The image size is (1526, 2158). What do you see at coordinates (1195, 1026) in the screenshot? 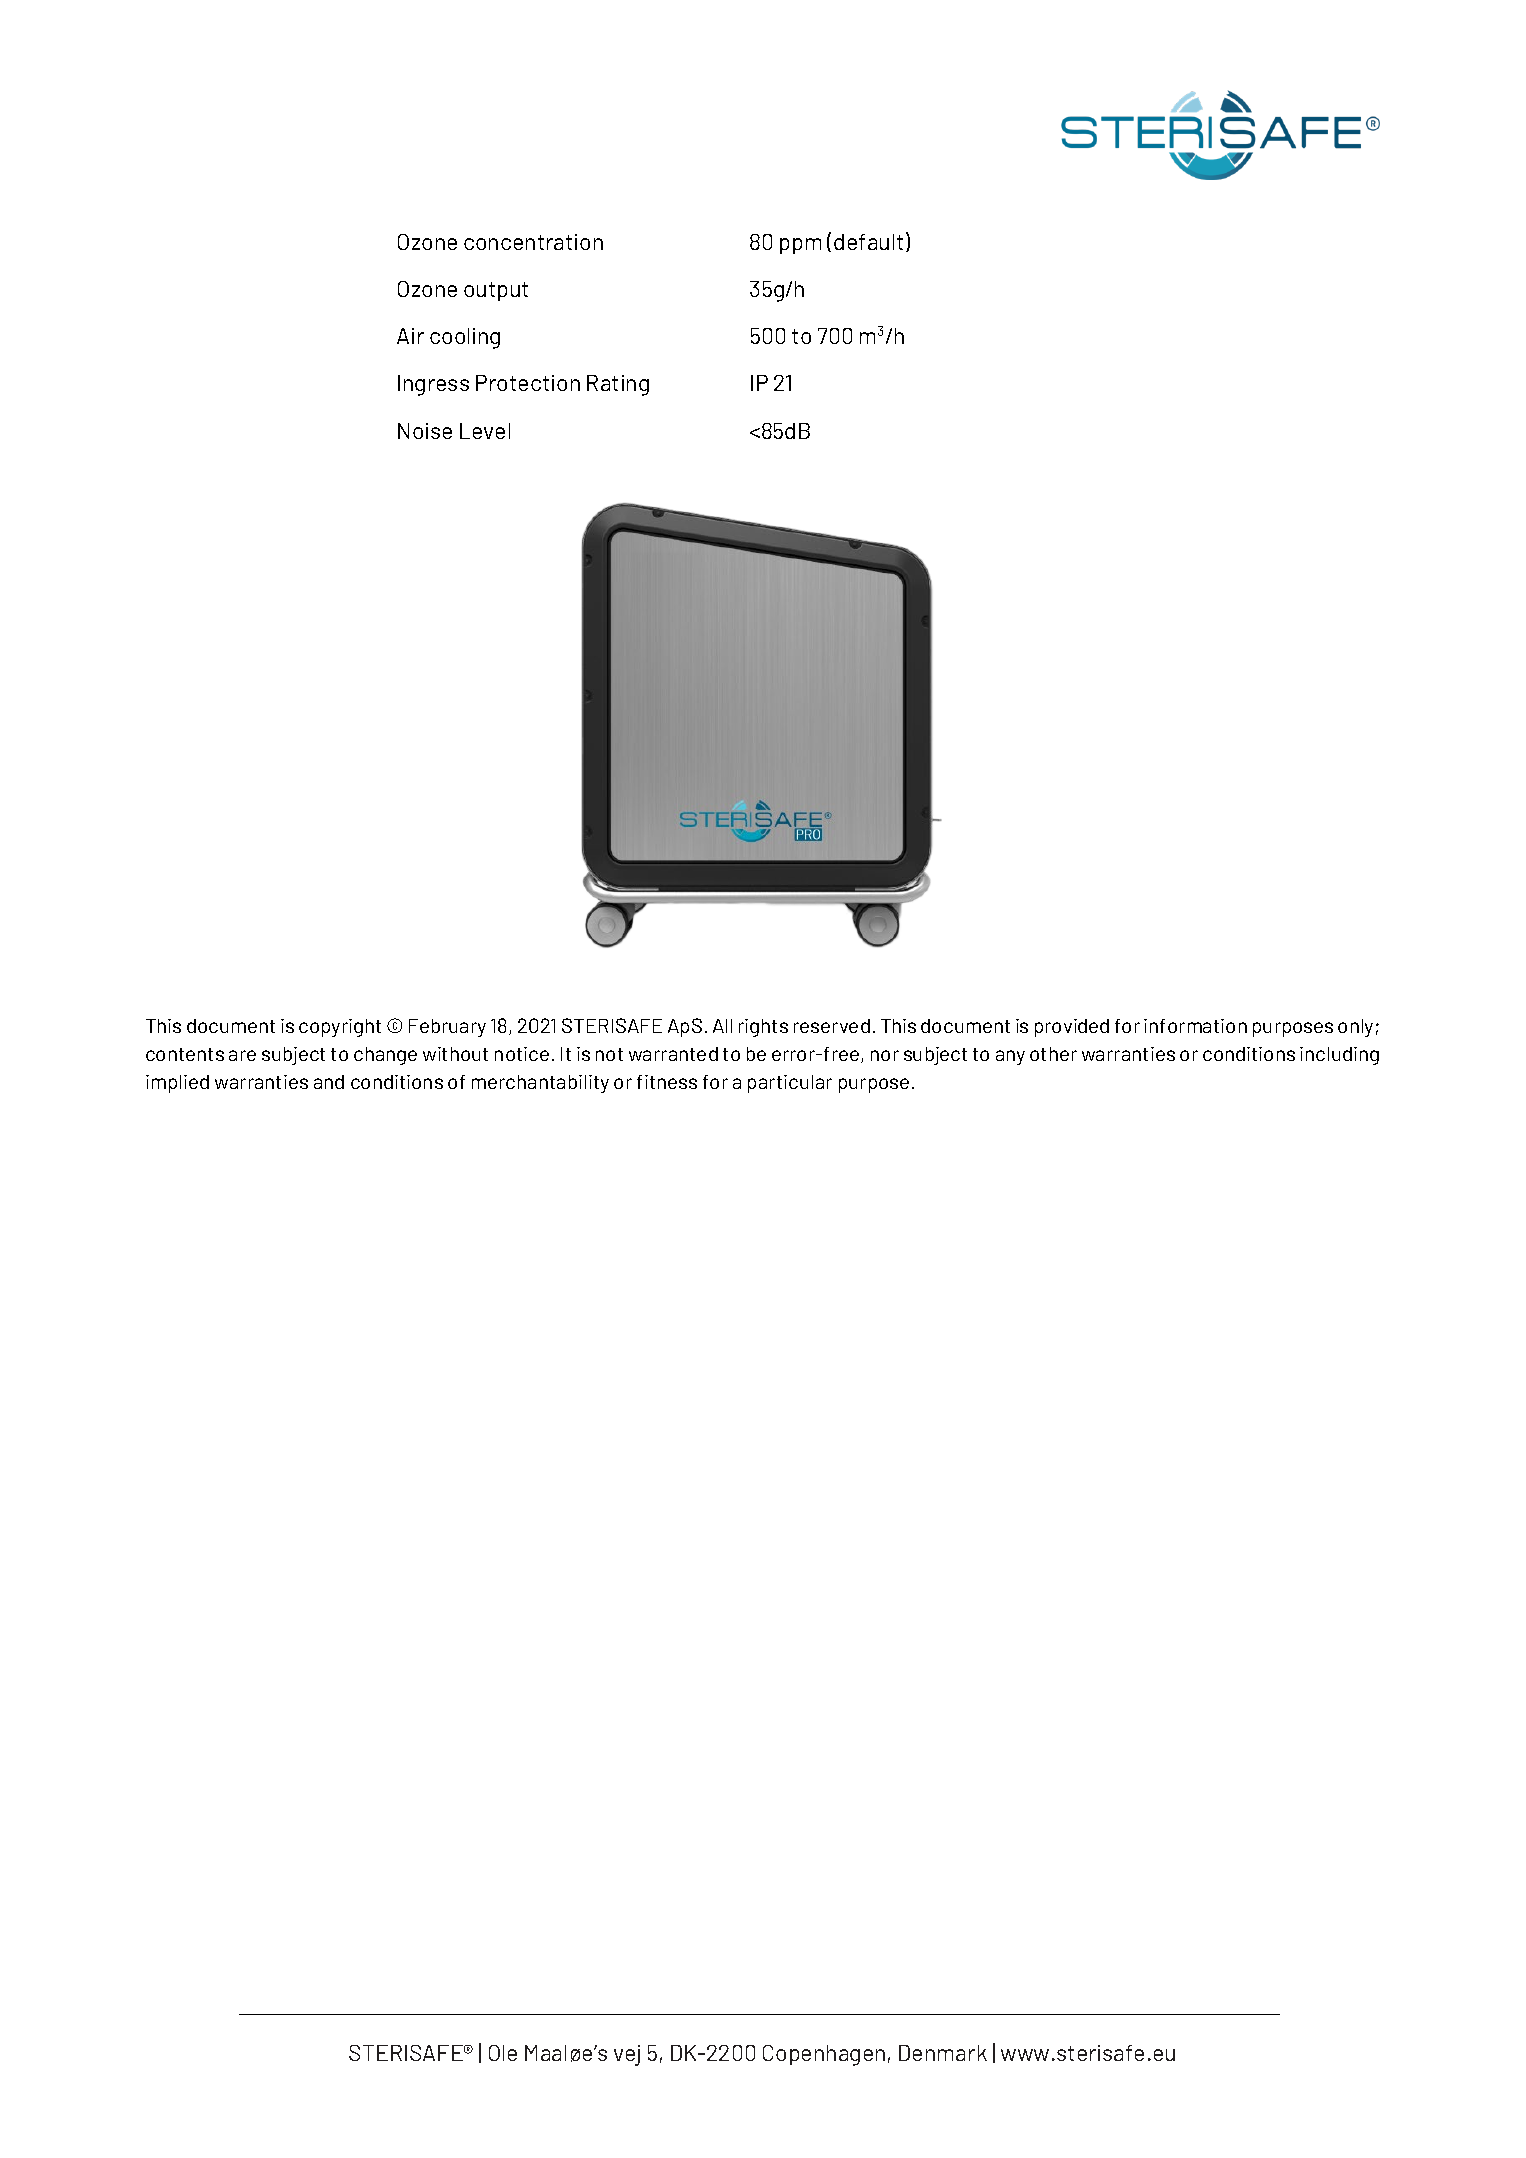
I see `information` at bounding box center [1195, 1026].
